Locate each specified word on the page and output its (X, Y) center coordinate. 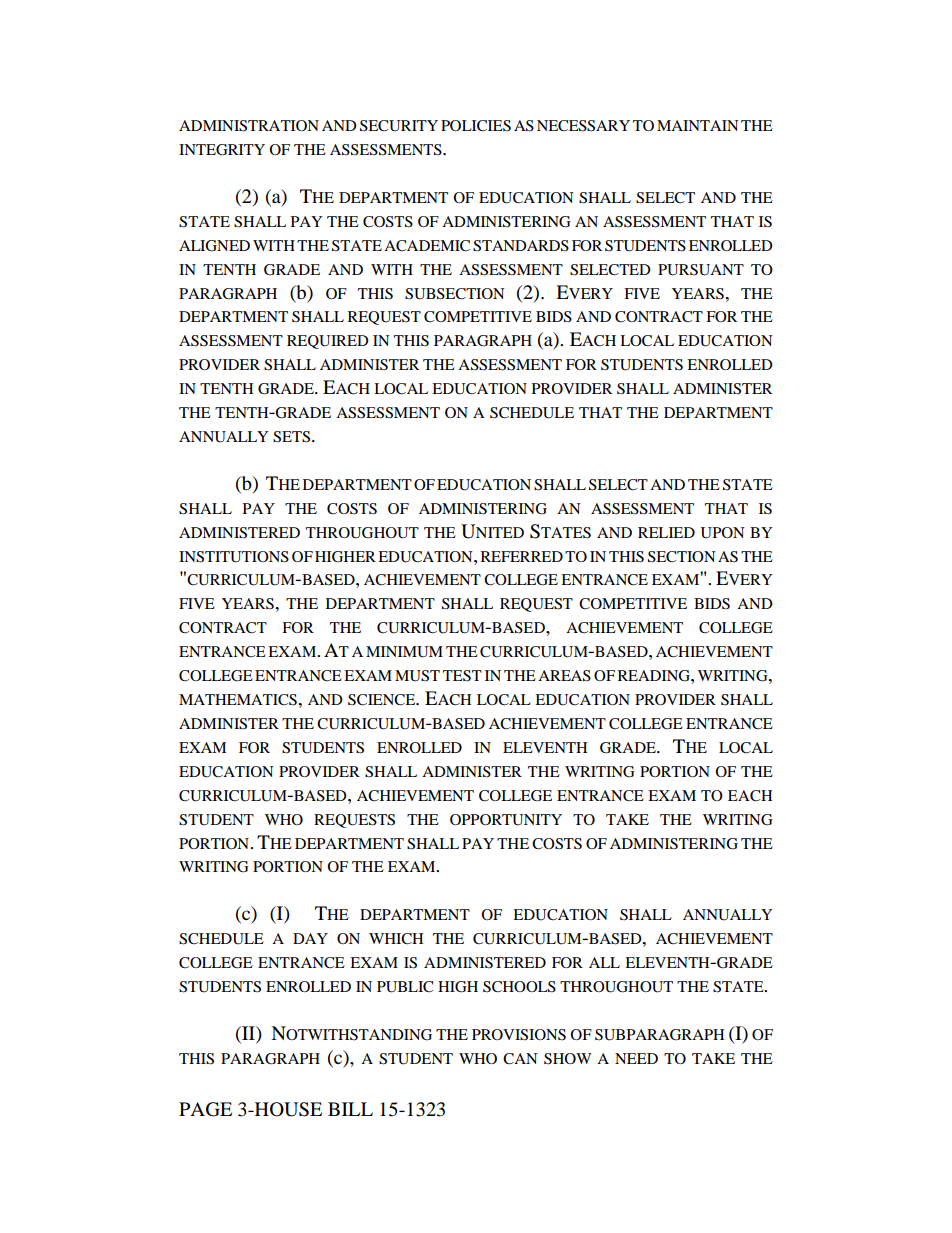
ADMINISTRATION (249, 126)
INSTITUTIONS (234, 557)
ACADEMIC (427, 246)
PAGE (205, 1109)
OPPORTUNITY (506, 820)
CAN (520, 1059)
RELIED (666, 532)
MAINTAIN (698, 125)
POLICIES (476, 126)
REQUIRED (328, 342)
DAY (310, 938)
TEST (462, 676)
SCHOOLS (519, 987)
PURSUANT (701, 270)
